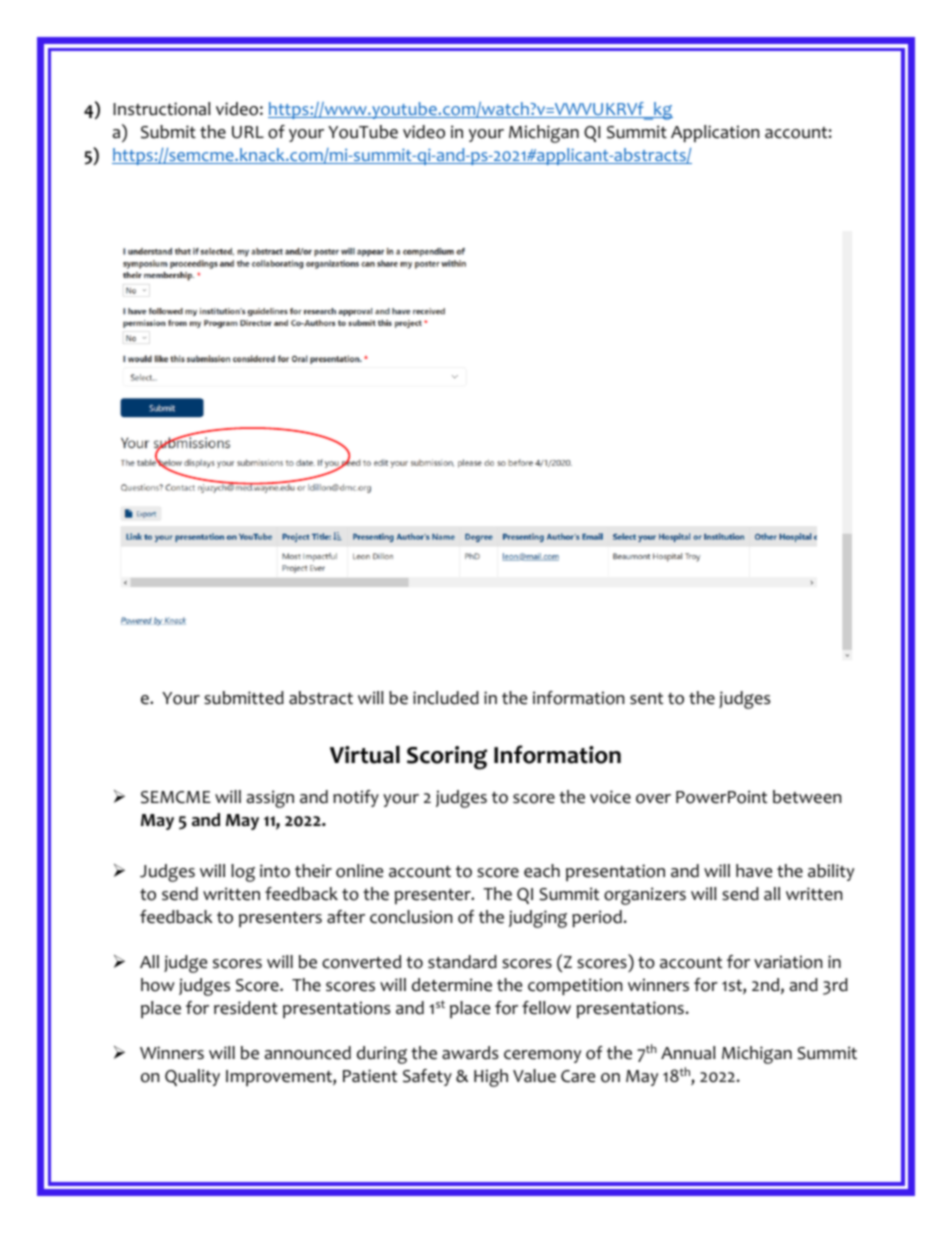 This screenshot has width=952, height=1233. What do you see at coordinates (248, 132) in the screenshot?
I see `URL` at bounding box center [248, 132].
